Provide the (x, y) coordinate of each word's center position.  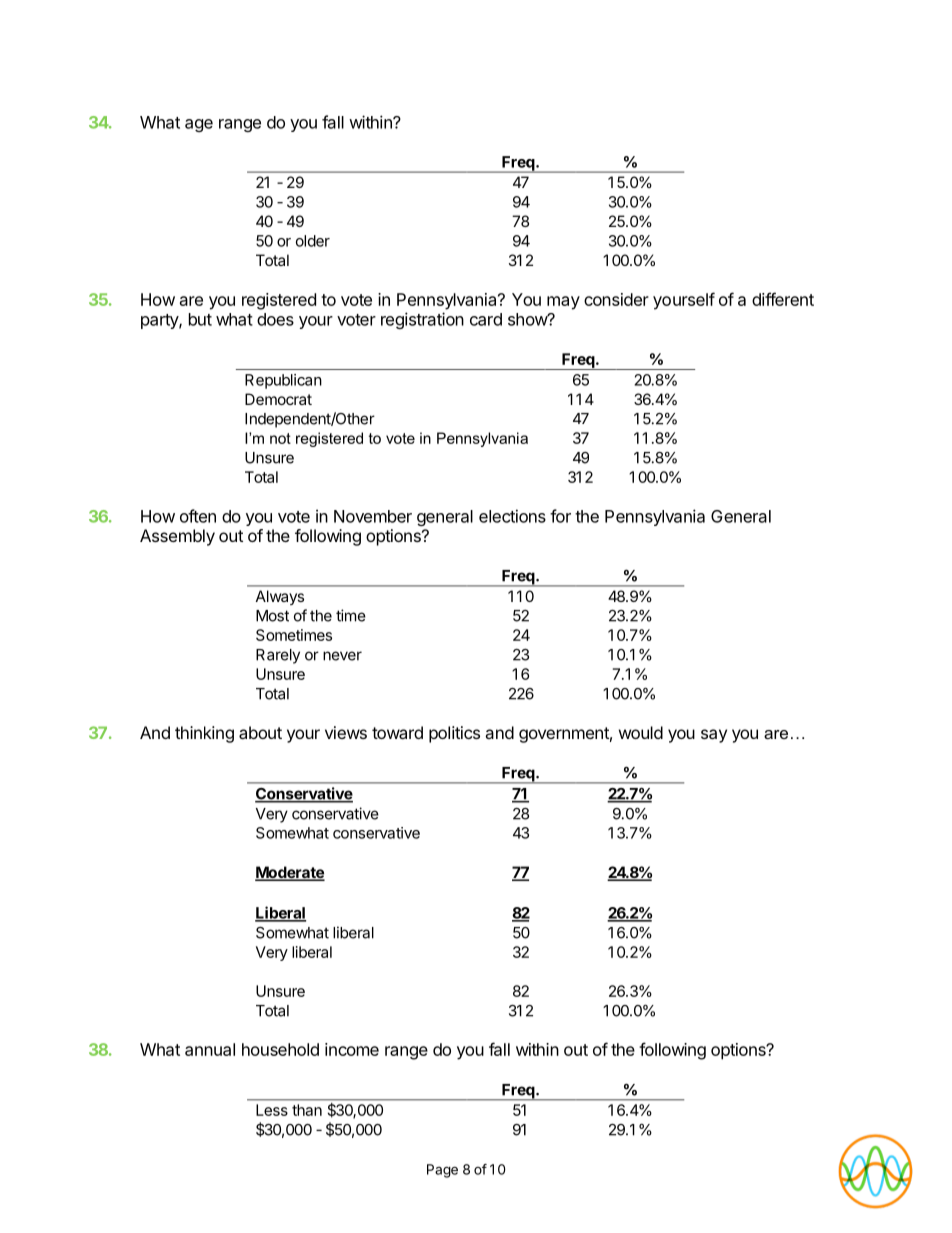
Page (442, 1171)
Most (272, 616)
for (560, 516)
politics (454, 734)
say (714, 736)
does (275, 319)
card (486, 319)
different (783, 299)
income (352, 1049)
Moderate (290, 873)
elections (512, 516)
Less (272, 1110)
